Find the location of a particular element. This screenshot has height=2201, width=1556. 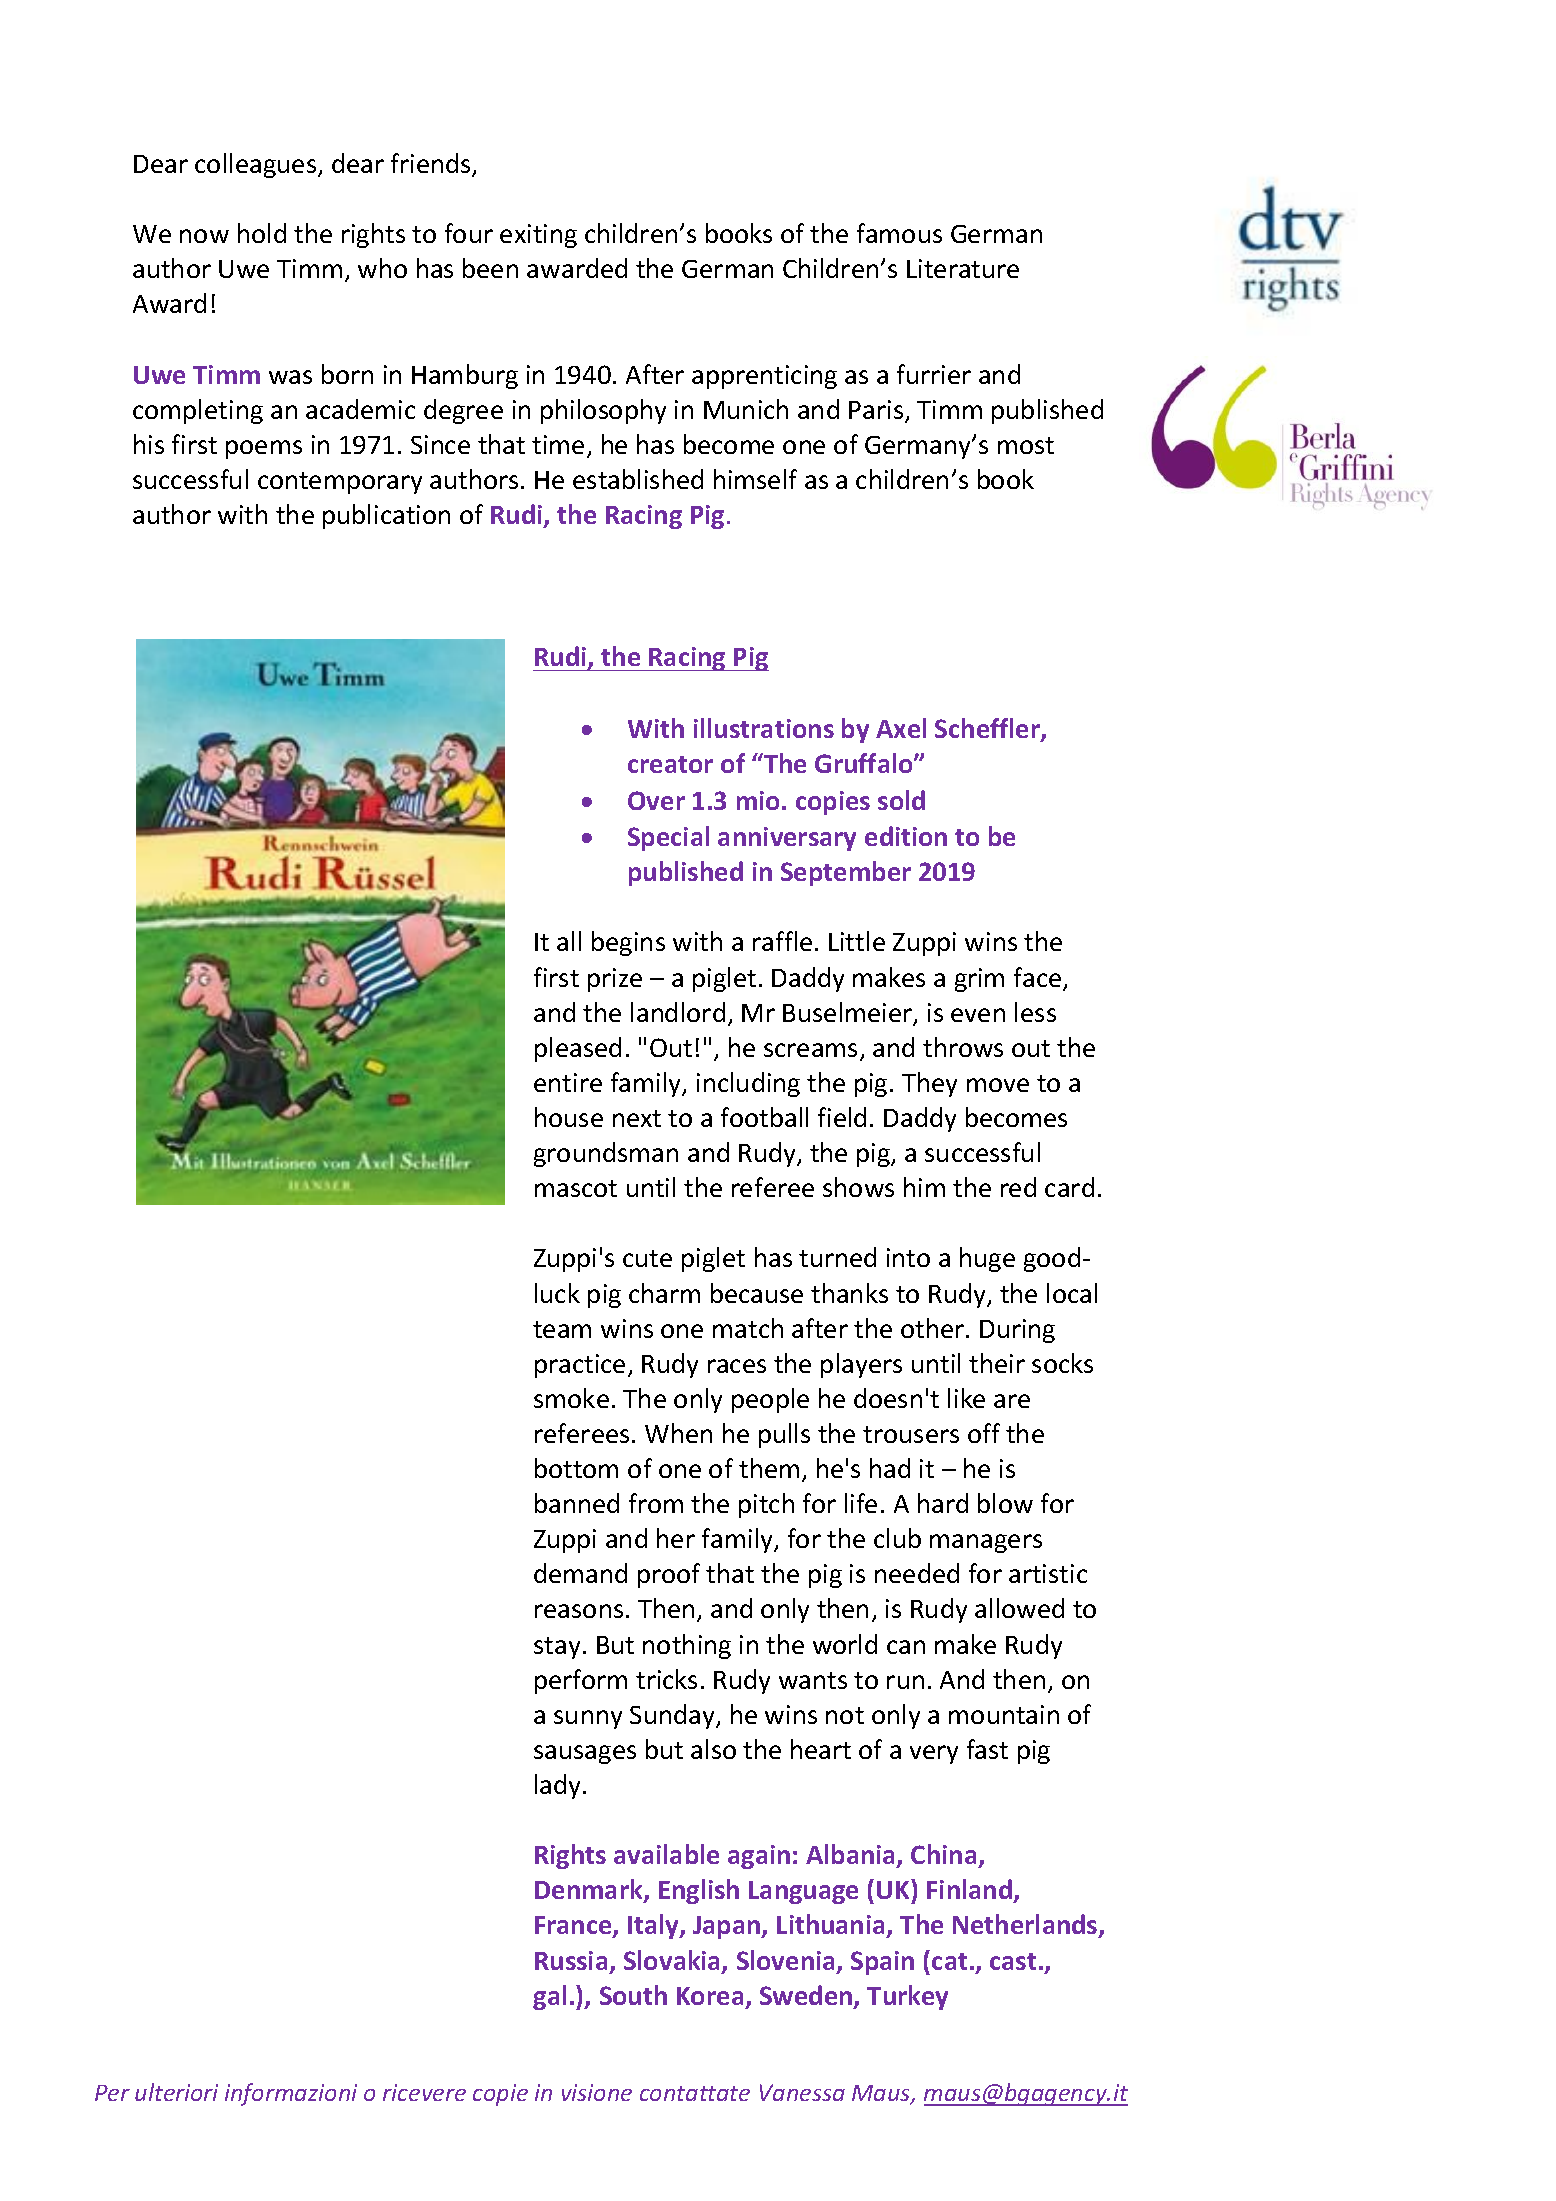

Literature is located at coordinates (963, 268).
